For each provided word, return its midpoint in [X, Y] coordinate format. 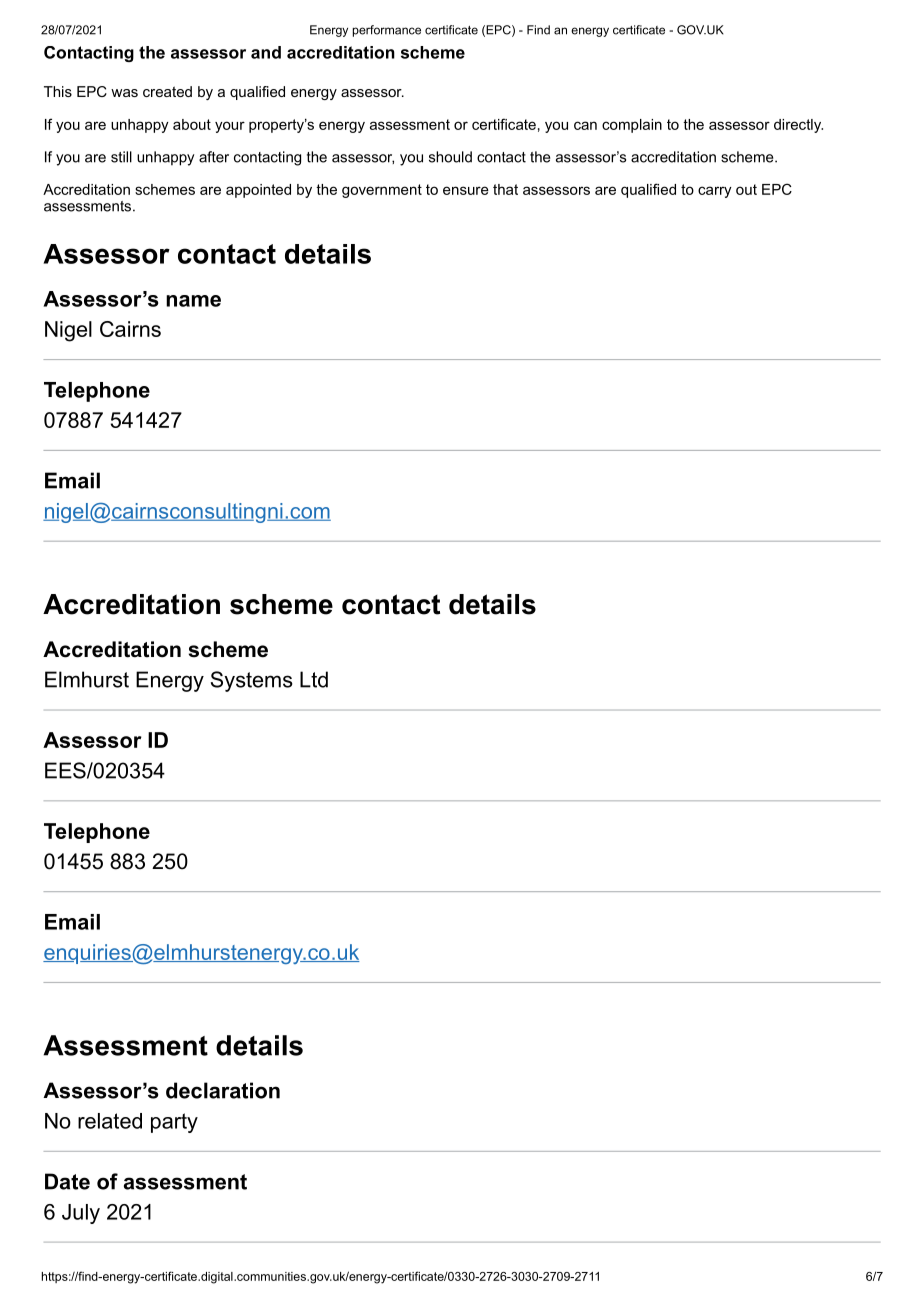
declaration [223, 1090]
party [174, 1123]
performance [387, 31]
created [167, 91]
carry [715, 192]
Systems [252, 681]
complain [632, 126]
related [110, 1121]
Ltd [314, 679]
